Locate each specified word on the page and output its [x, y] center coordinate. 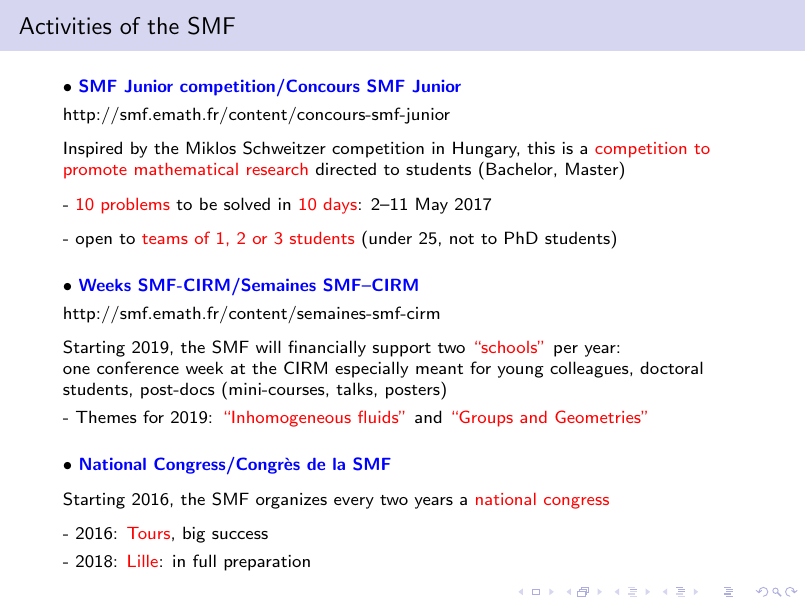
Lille [143, 561]
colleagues [589, 369]
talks [354, 388]
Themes [106, 416]
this [541, 147]
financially [327, 348]
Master [592, 168]
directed [346, 168]
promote [95, 172]
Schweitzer [284, 148]
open [94, 242]
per [566, 351]
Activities [65, 26]
